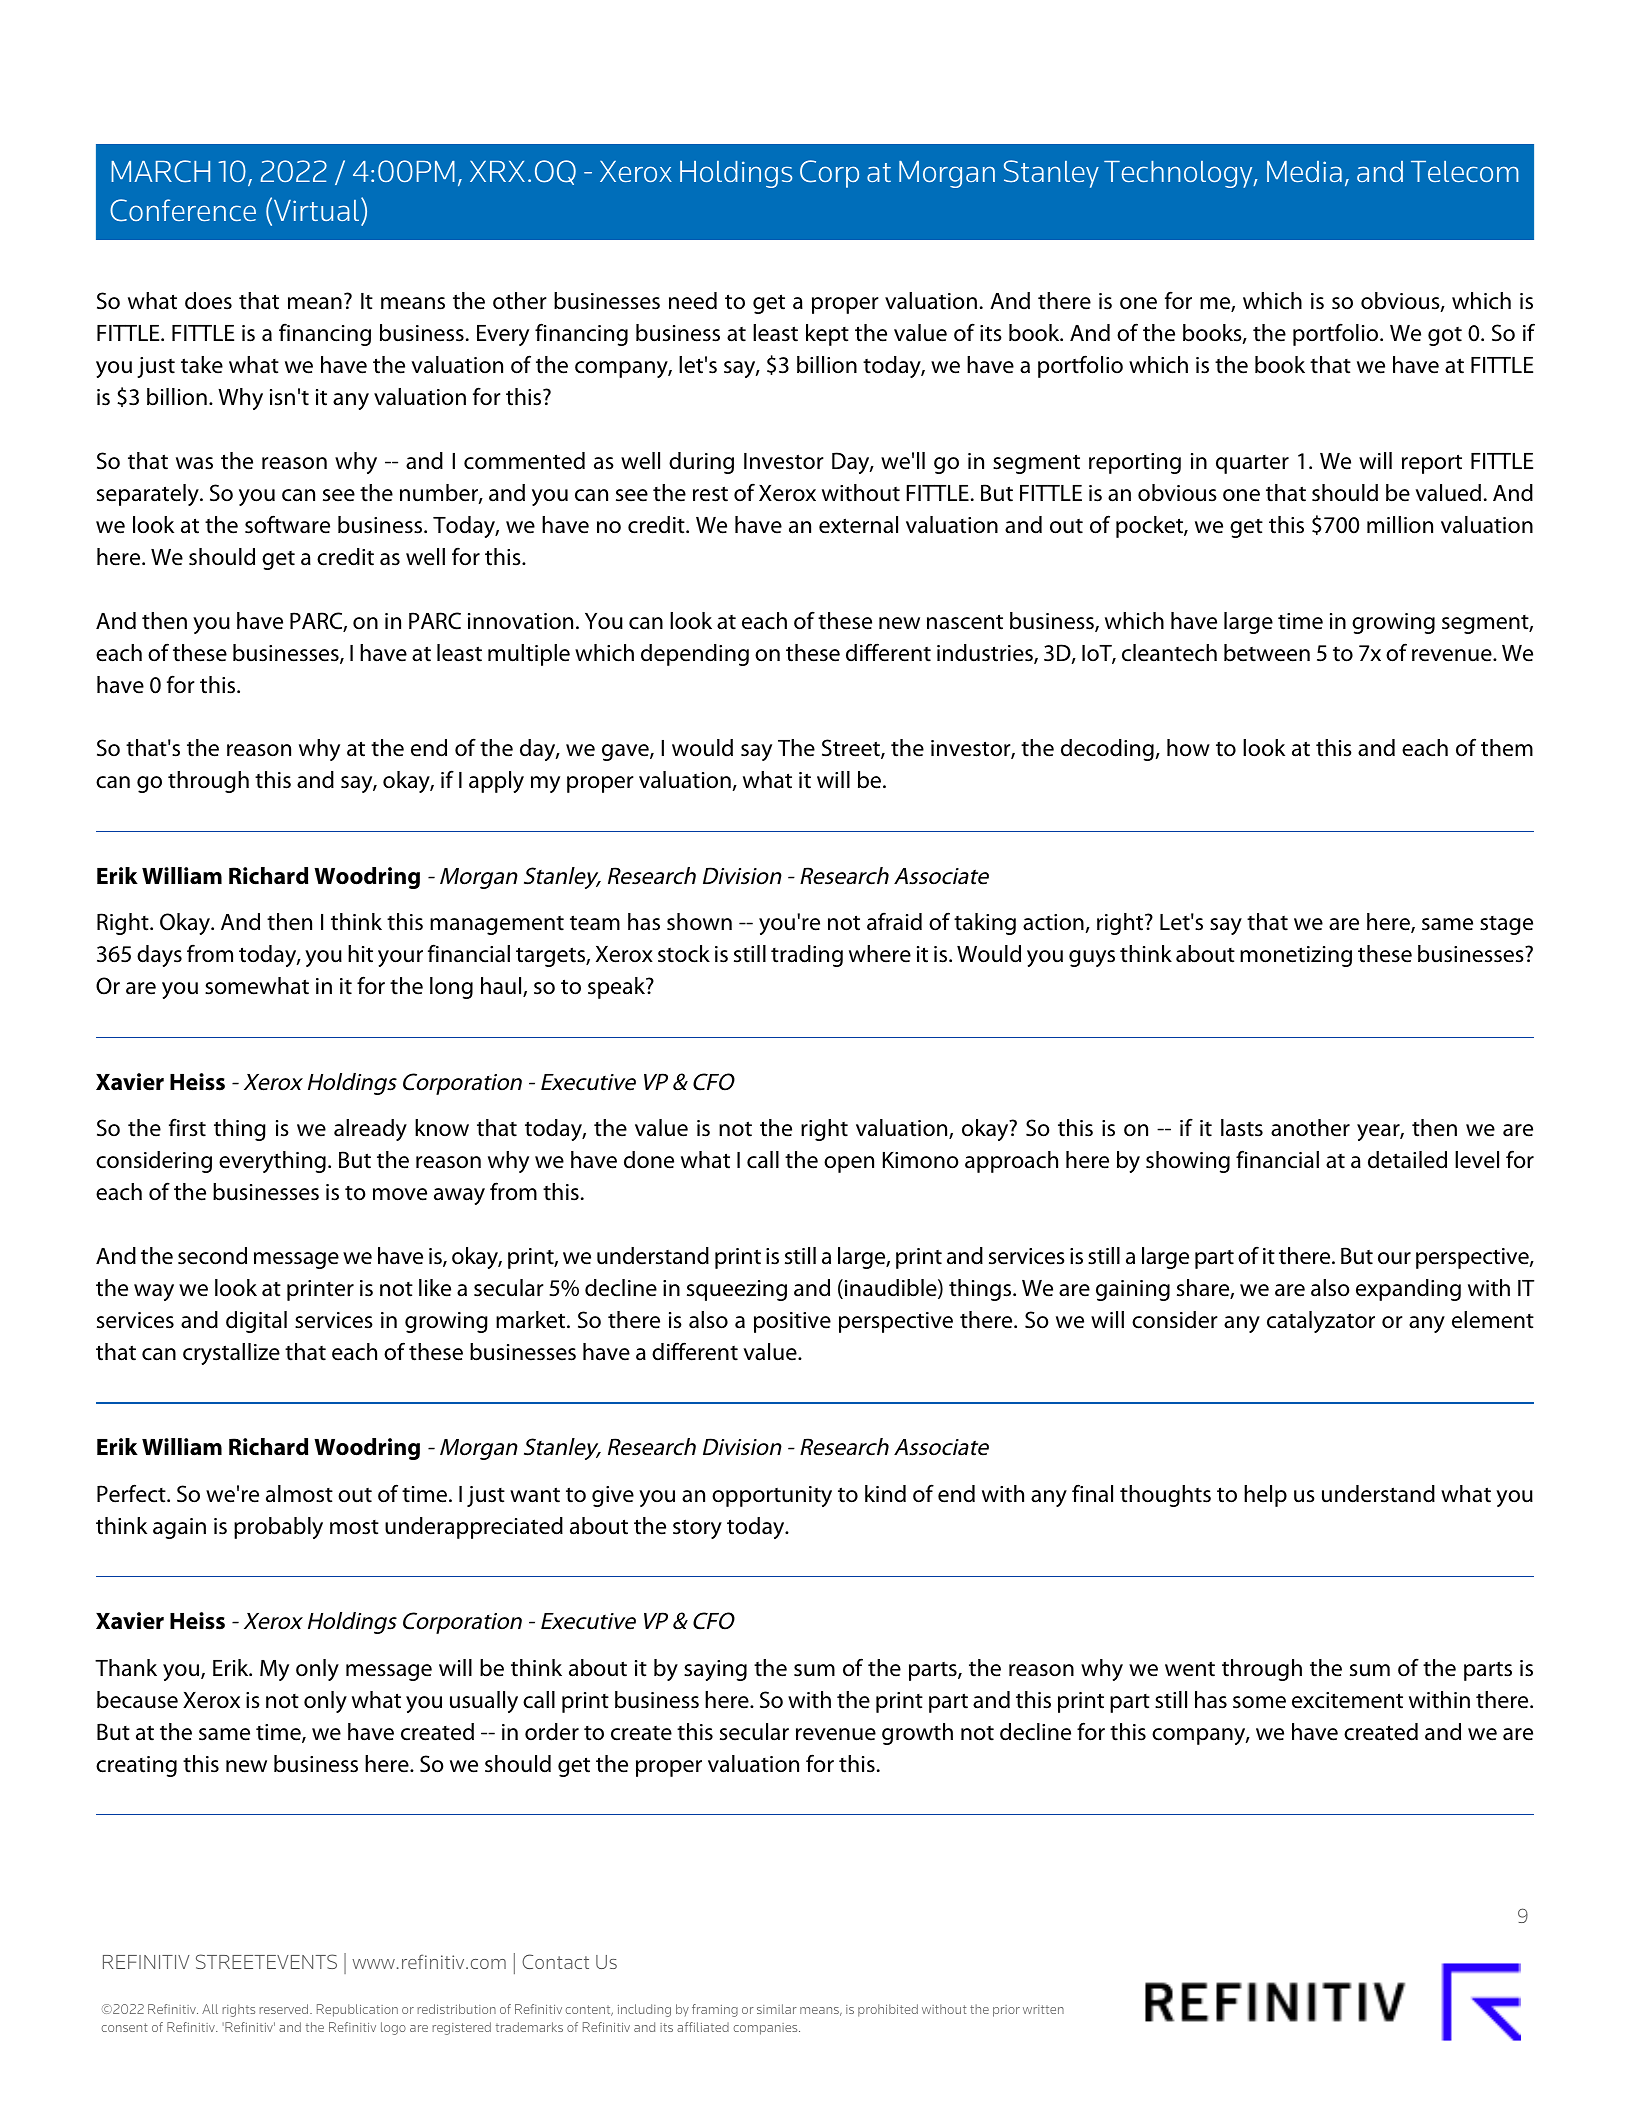  Describe the element at coordinates (496, 782) in the screenshot. I see `apply` at that location.
